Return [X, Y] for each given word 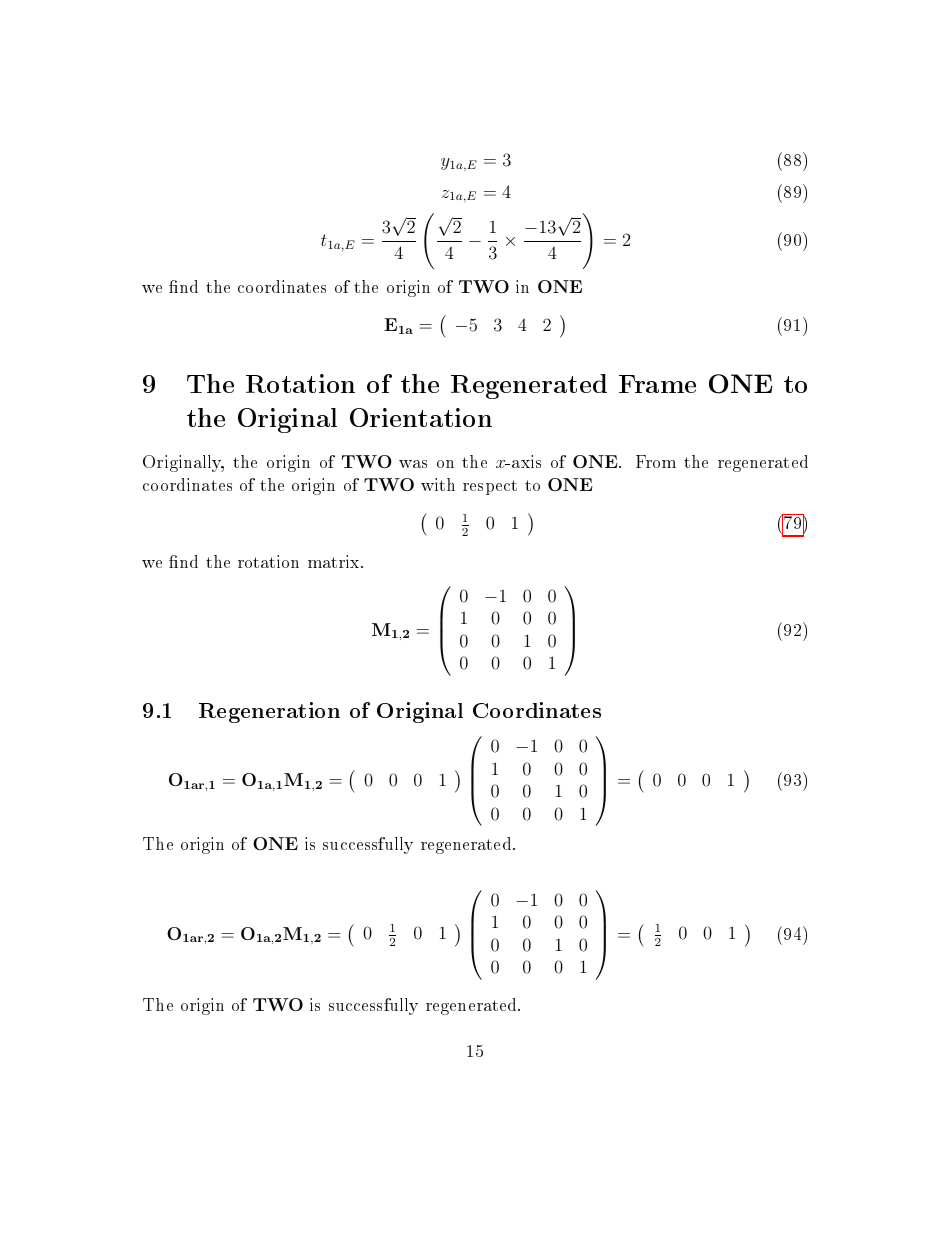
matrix [335, 561]
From [656, 461]
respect [490, 487]
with [438, 484]
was [413, 464]
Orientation [421, 417]
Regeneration [269, 712]
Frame [657, 384]
